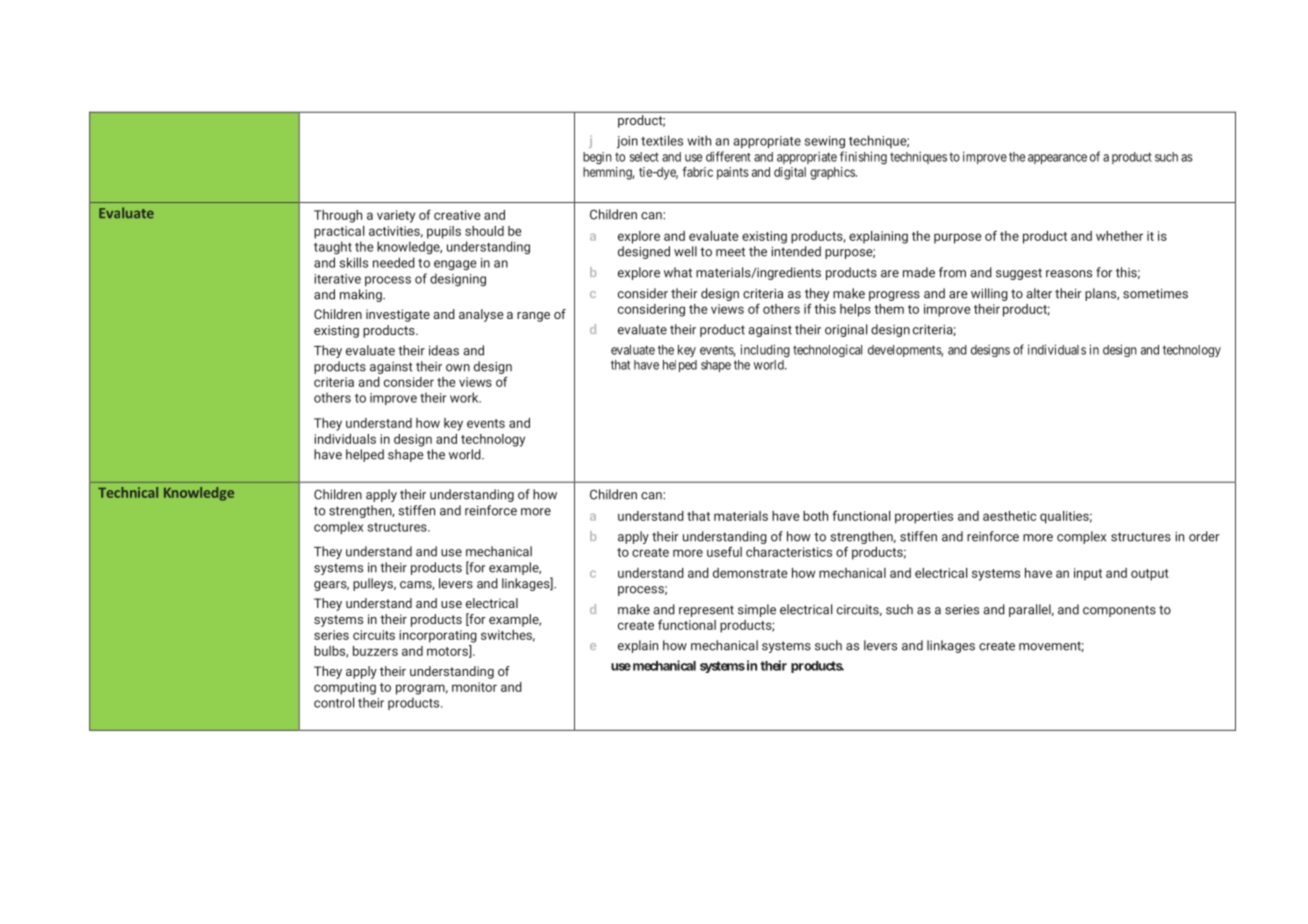 The height and width of the image is (924, 1308). Describe the element at coordinates (345, 688) in the image. I see `computing` at that location.
